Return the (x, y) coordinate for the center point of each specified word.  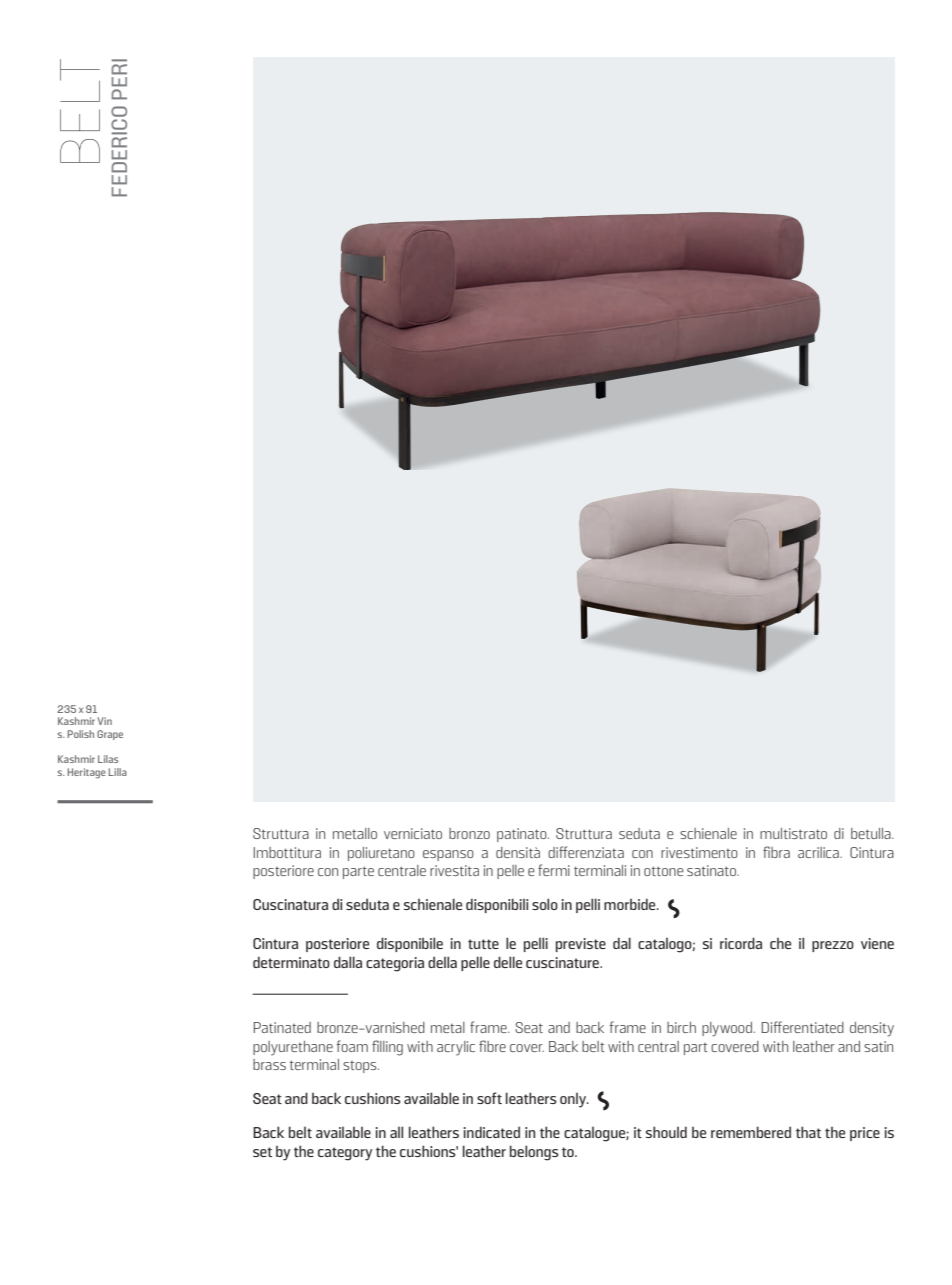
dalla (348, 962)
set (262, 1152)
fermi (554, 870)
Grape (110, 735)
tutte (483, 944)
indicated (492, 1132)
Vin (104, 721)
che (780, 943)
